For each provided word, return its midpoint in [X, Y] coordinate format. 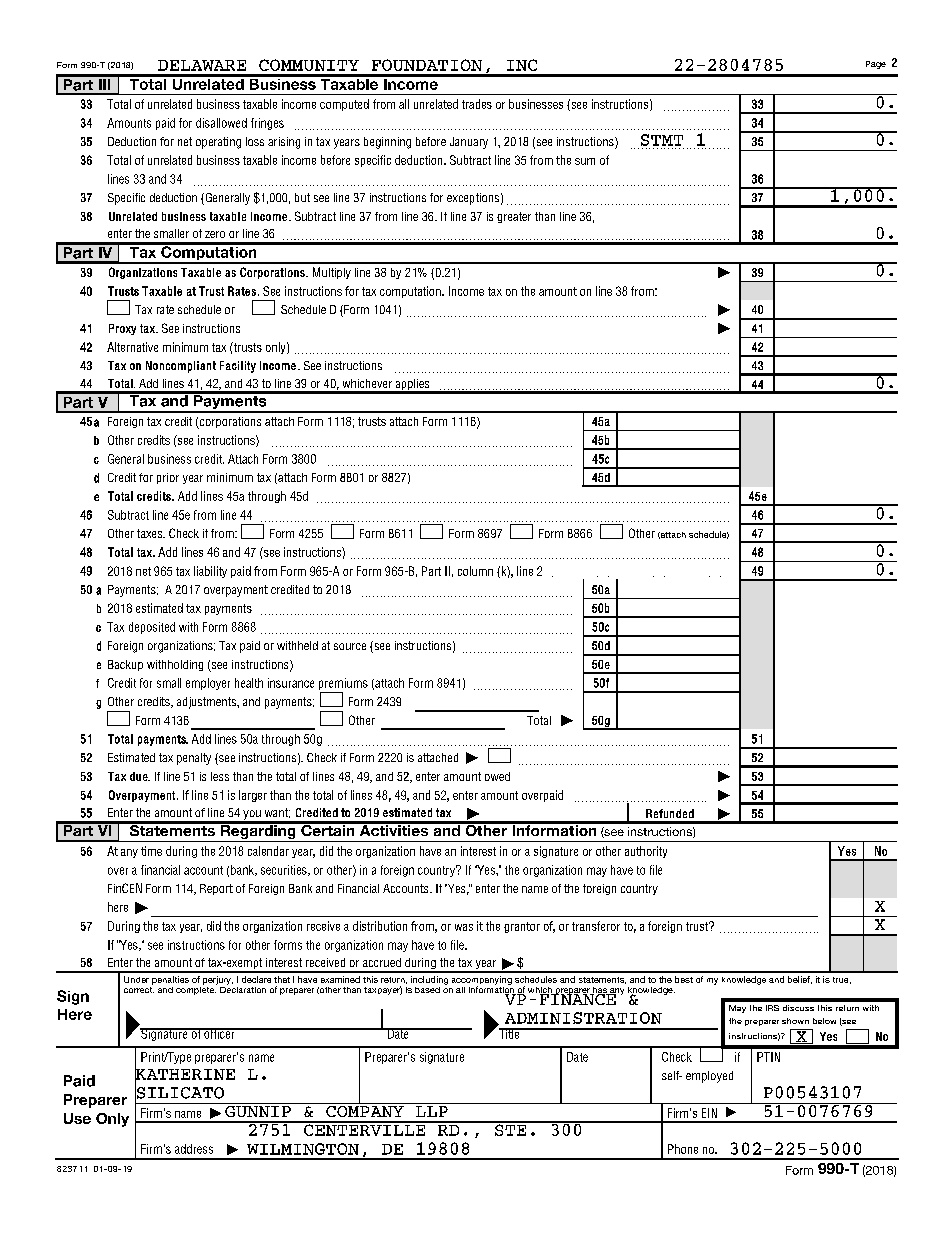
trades [477, 104]
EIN [709, 1113]
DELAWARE [202, 65]
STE [510, 1129]
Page [876, 65]
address [194, 1149]
